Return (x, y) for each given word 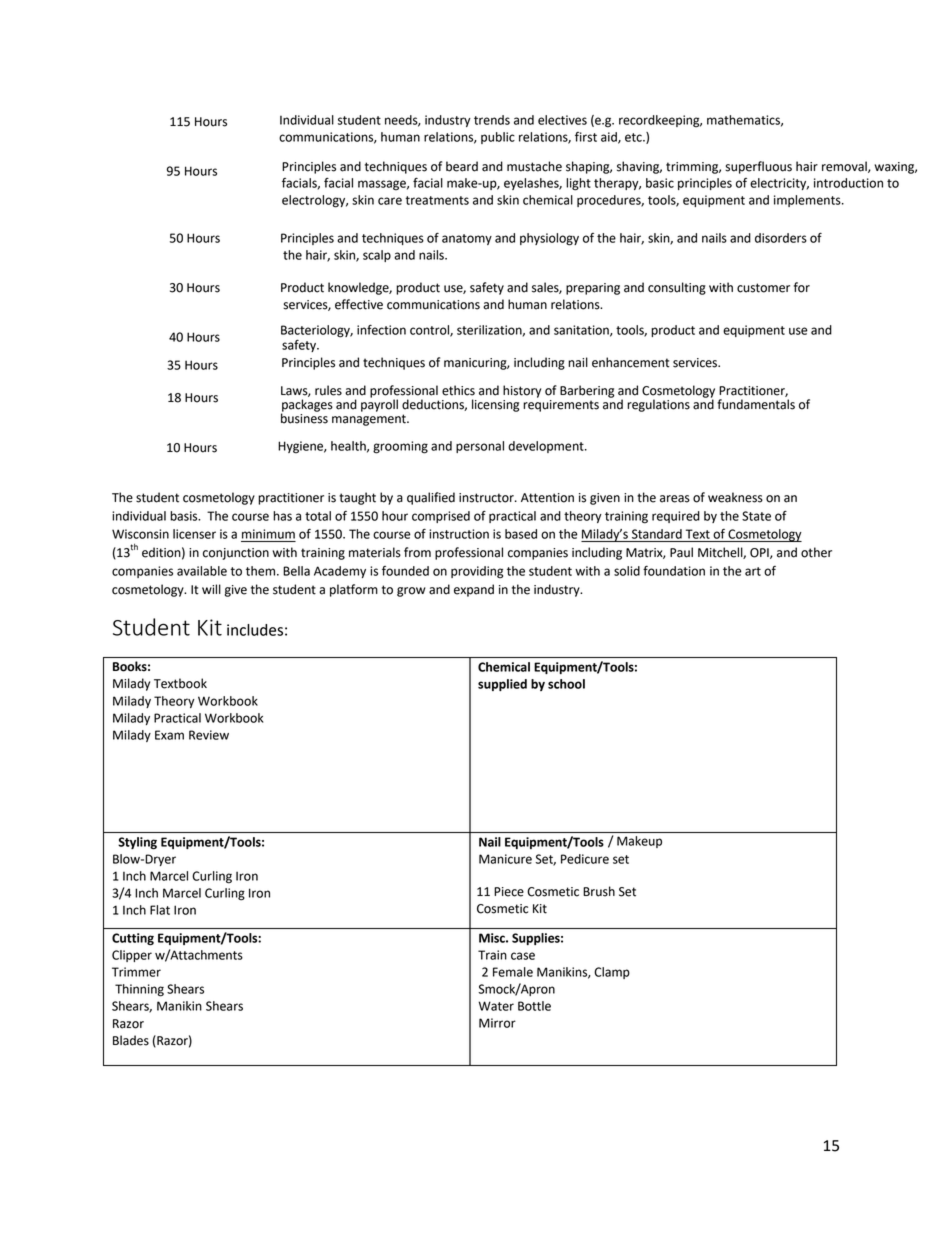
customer (763, 288)
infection (381, 330)
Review (209, 735)
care (390, 201)
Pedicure (585, 859)
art (753, 571)
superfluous (758, 167)
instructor (487, 498)
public (498, 138)
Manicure (505, 859)
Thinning (139, 990)
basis (185, 516)
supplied (502, 685)
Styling (137, 843)
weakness (735, 497)
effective (359, 304)
